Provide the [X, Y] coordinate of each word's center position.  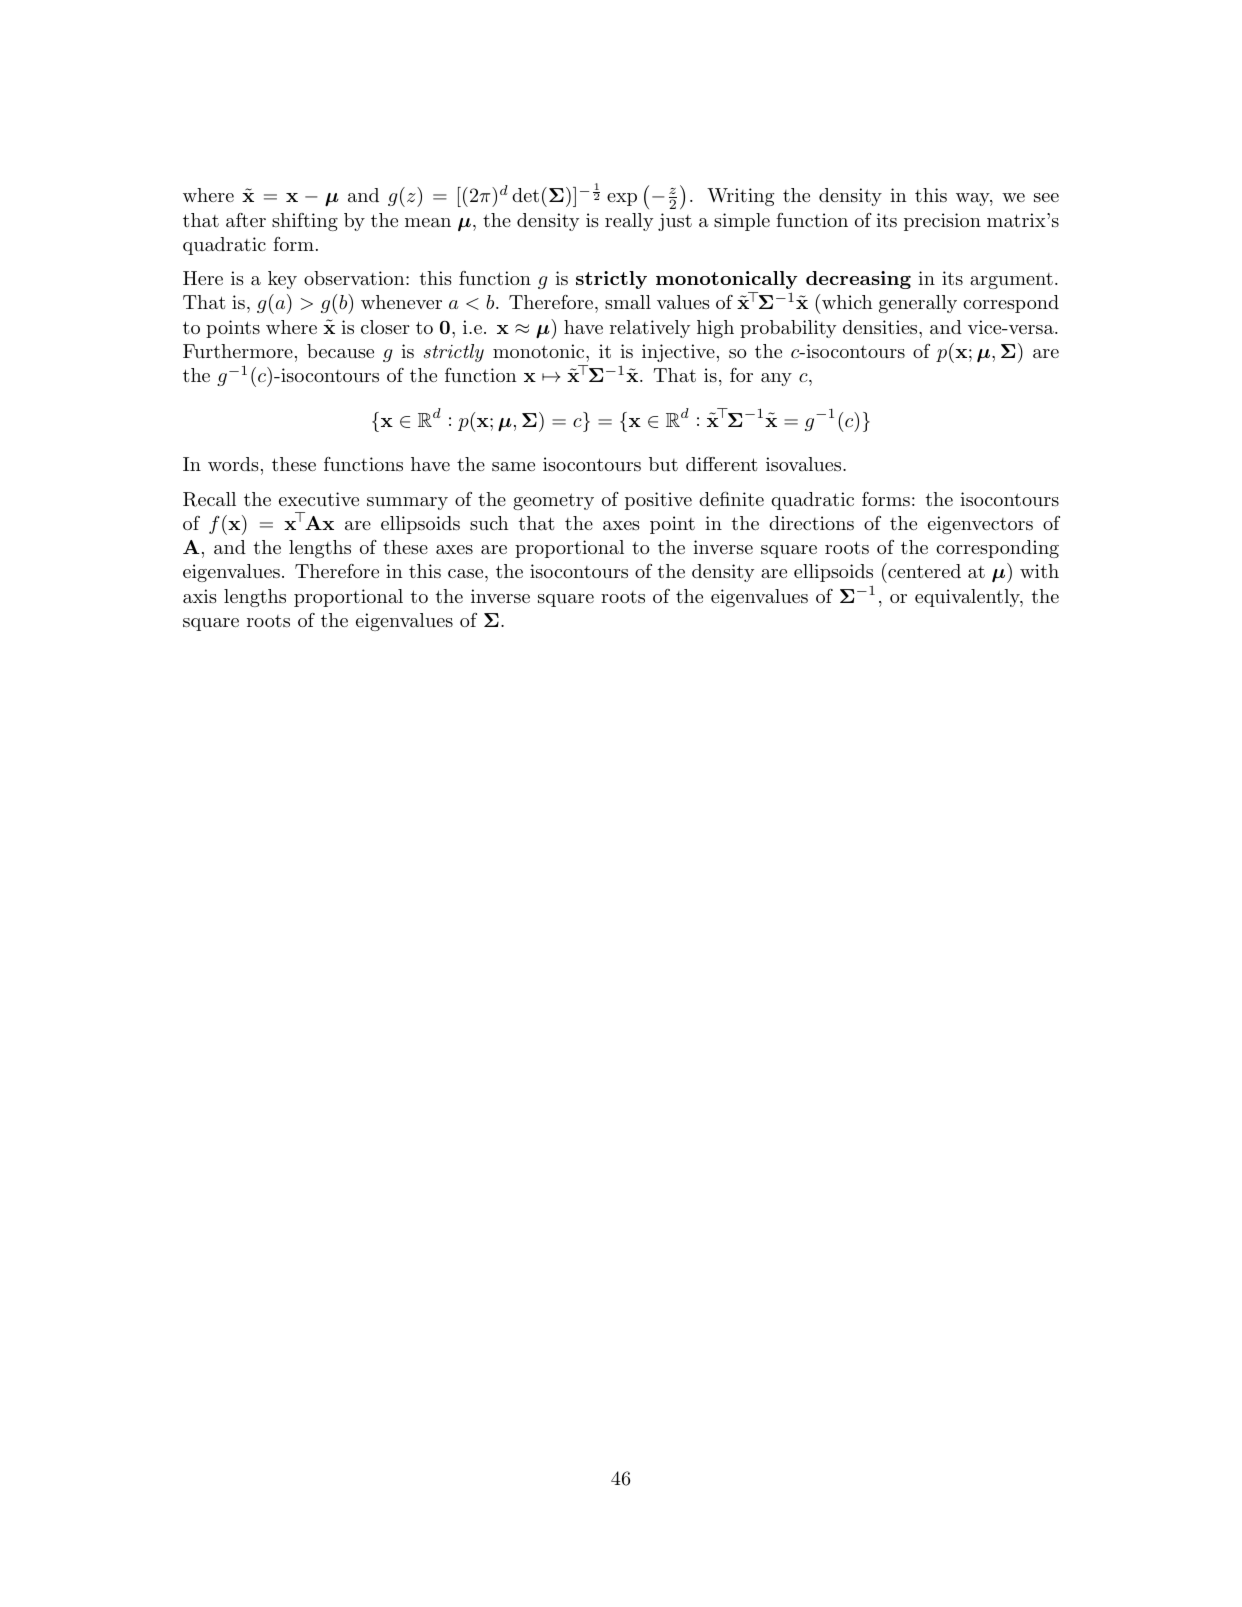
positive [658, 501]
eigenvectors [980, 525]
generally [918, 304]
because [340, 351]
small [628, 302]
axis [200, 596]
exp [622, 199]
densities [880, 327]
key [282, 280]
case [465, 573]
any [776, 379]
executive [319, 499]
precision [942, 222]
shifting [305, 222]
